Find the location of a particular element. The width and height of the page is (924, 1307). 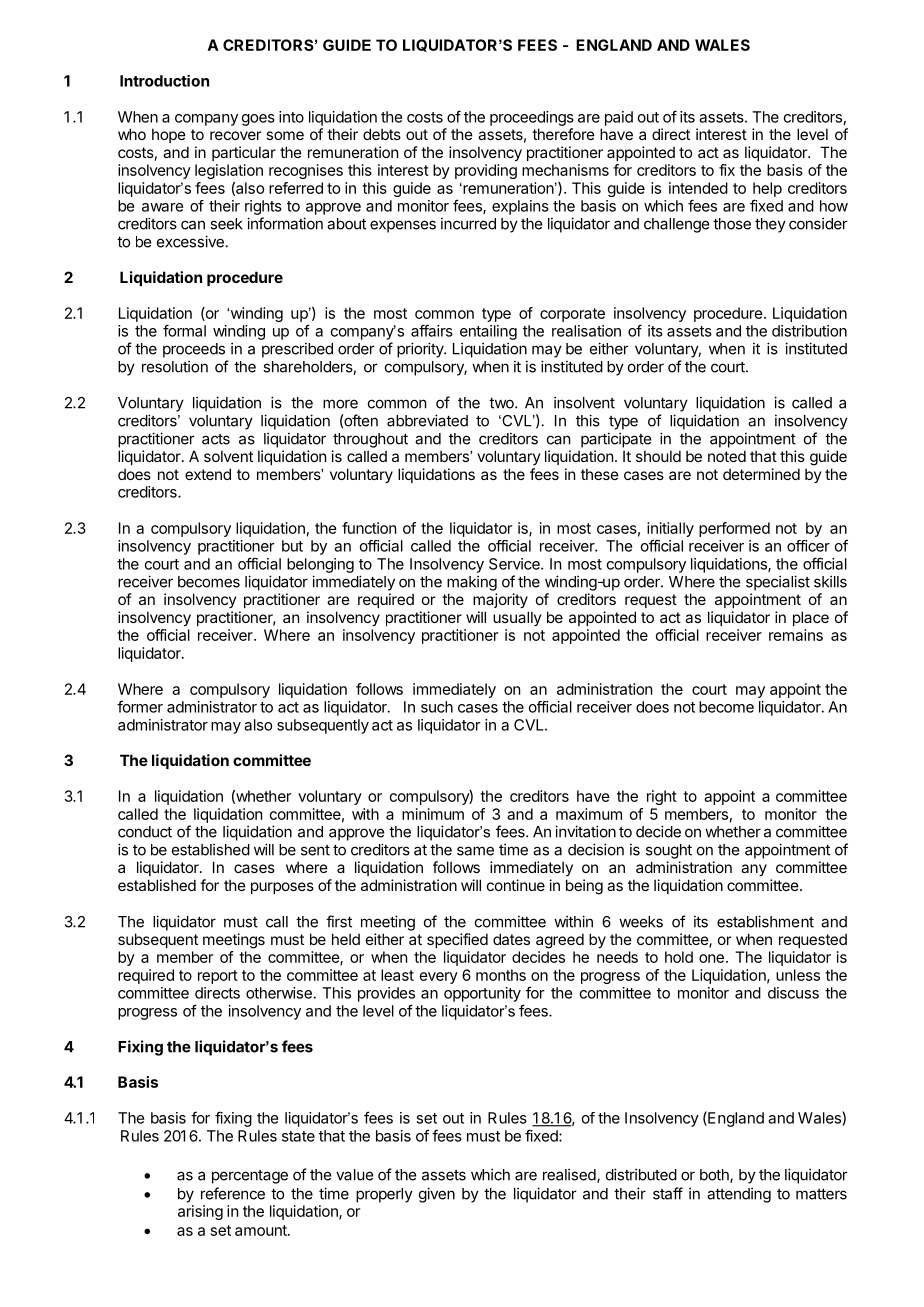

proceedings is located at coordinates (532, 118).
